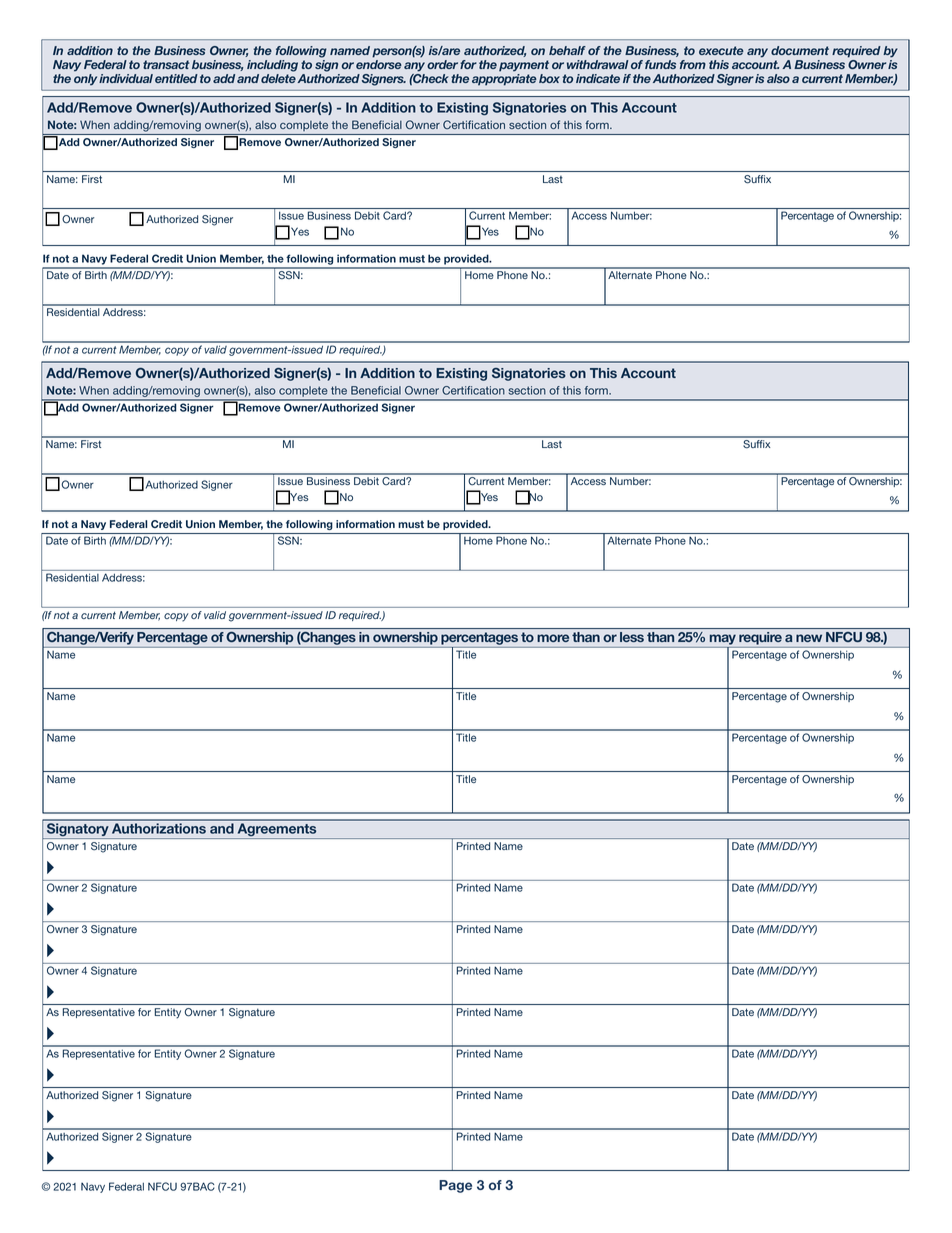 This document has height=1233, width=952. What do you see at coordinates (504, 80) in the document?
I see `appropriate` at bounding box center [504, 80].
